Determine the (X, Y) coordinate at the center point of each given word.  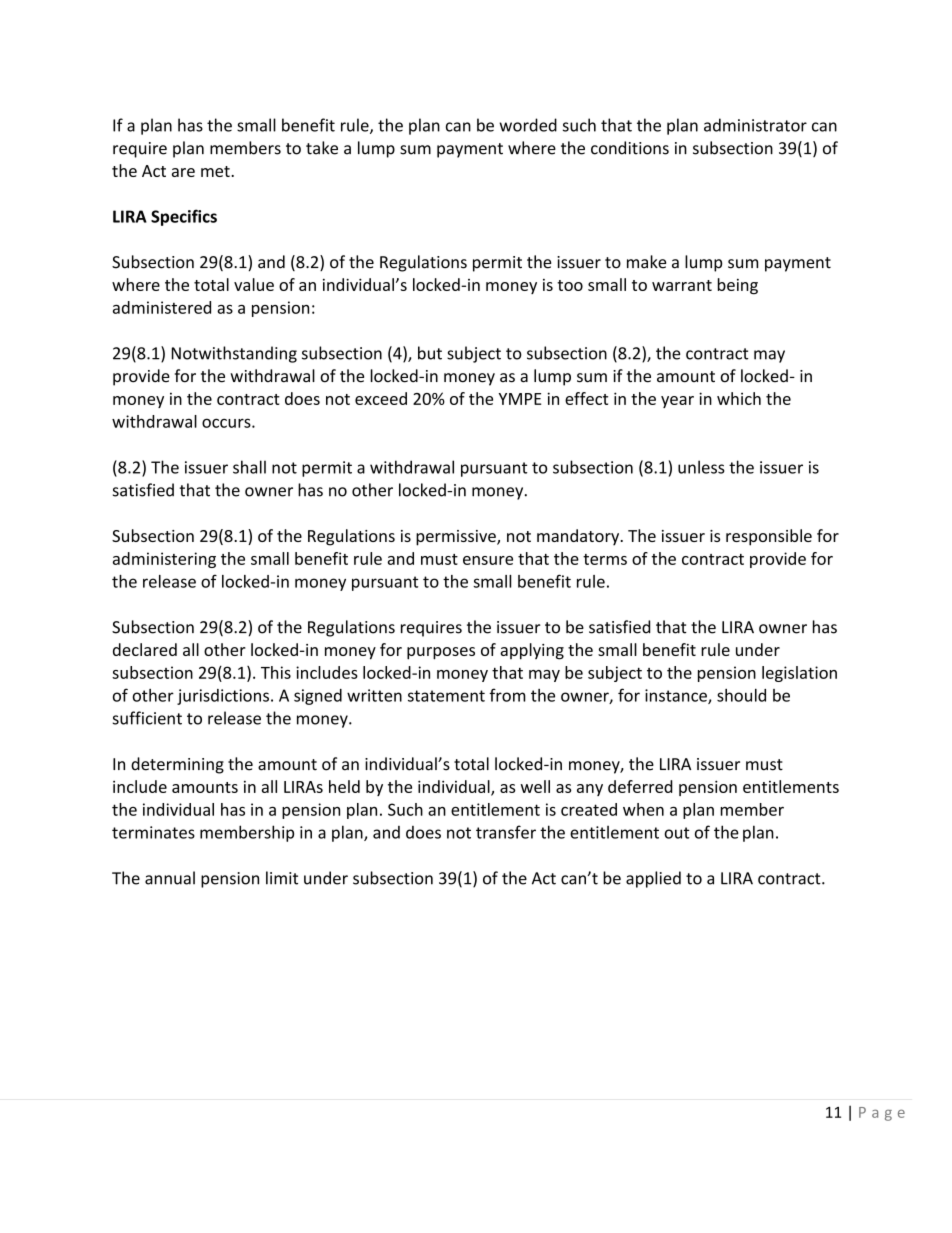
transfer (506, 832)
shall (249, 467)
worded (528, 125)
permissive (457, 538)
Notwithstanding (234, 354)
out (677, 833)
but (430, 353)
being (738, 286)
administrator (755, 125)
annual (170, 878)
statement (446, 696)
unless (701, 467)
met (216, 171)
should (741, 695)
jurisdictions (223, 697)
